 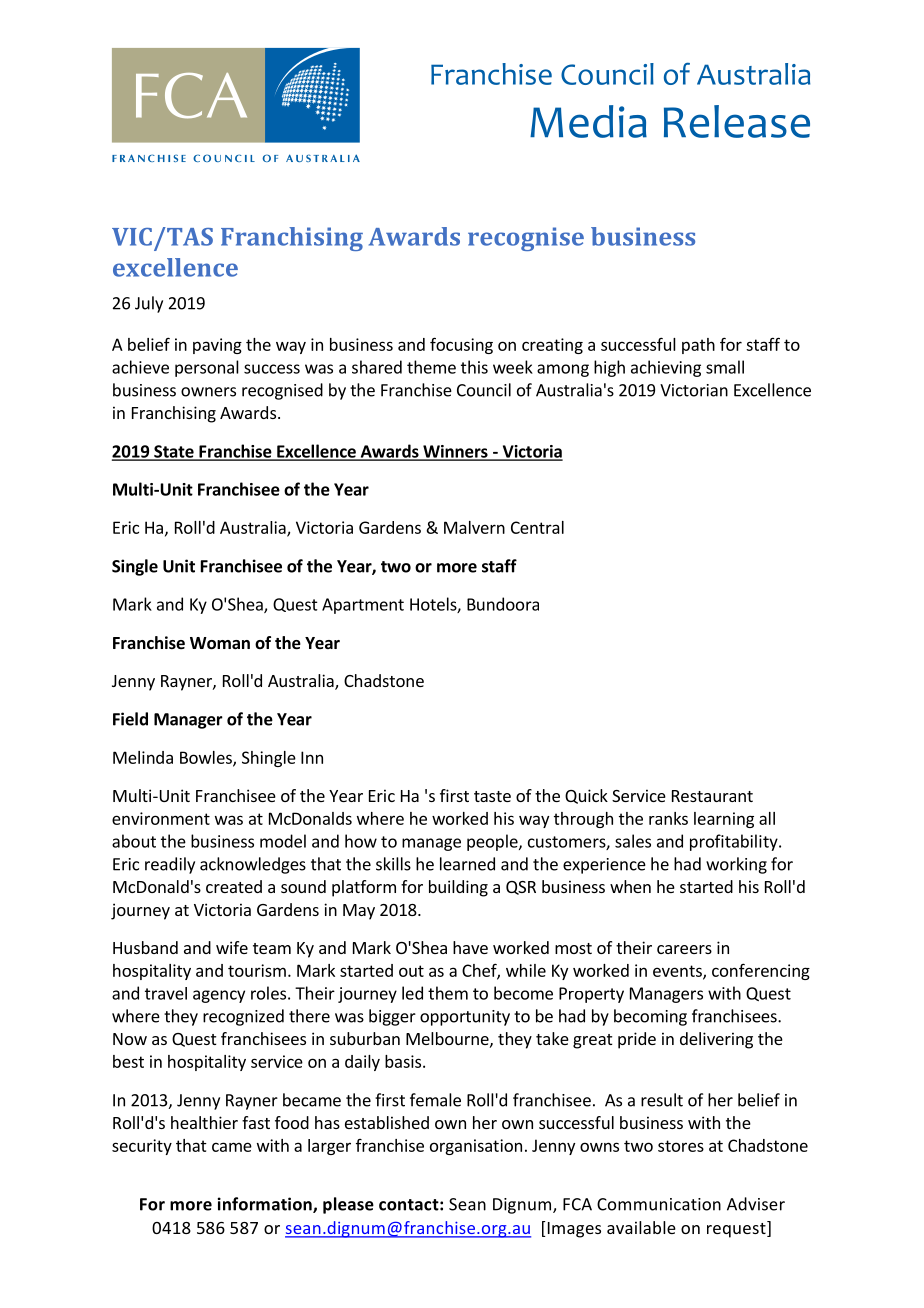 What do you see at coordinates (474, 527) in the screenshot?
I see `Malvern` at bounding box center [474, 527].
